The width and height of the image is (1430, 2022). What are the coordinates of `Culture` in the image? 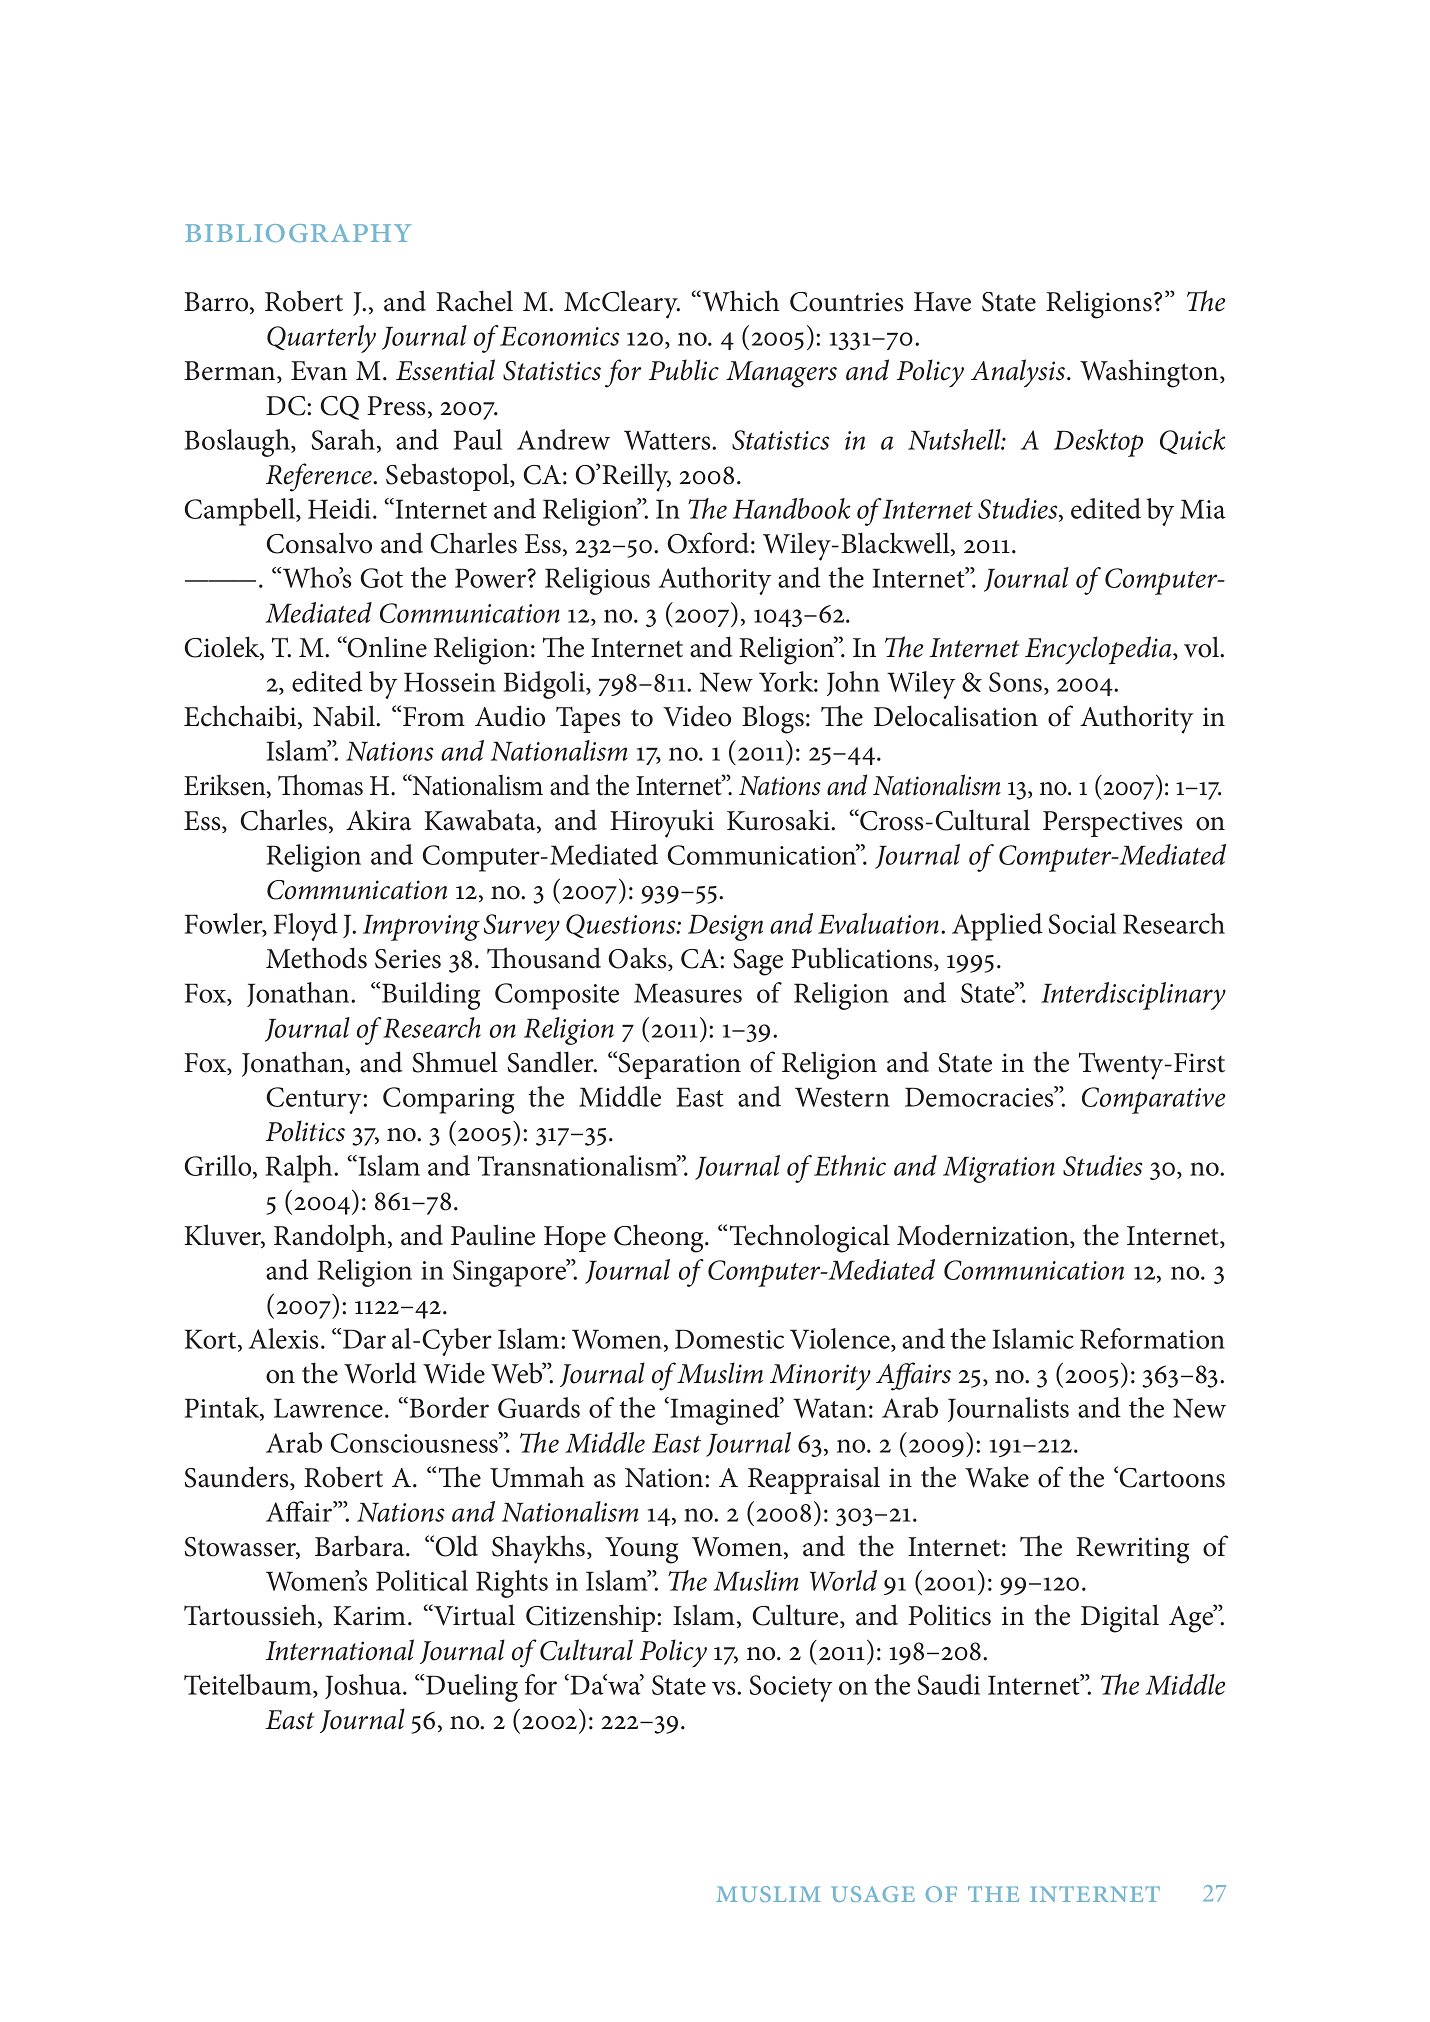 It's located at (797, 1616).
